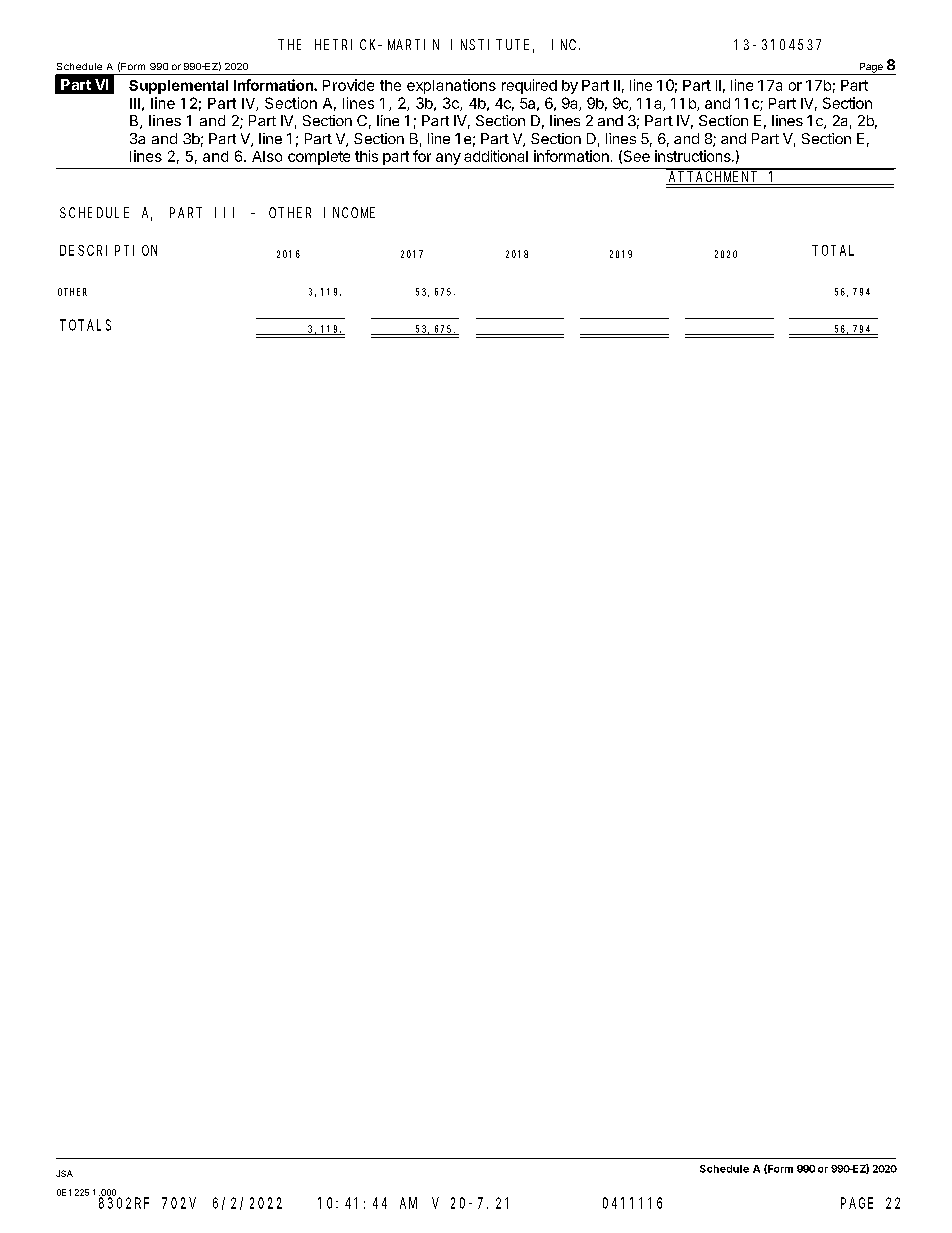  What do you see at coordinates (448, 159) in the screenshot?
I see `any` at bounding box center [448, 159].
